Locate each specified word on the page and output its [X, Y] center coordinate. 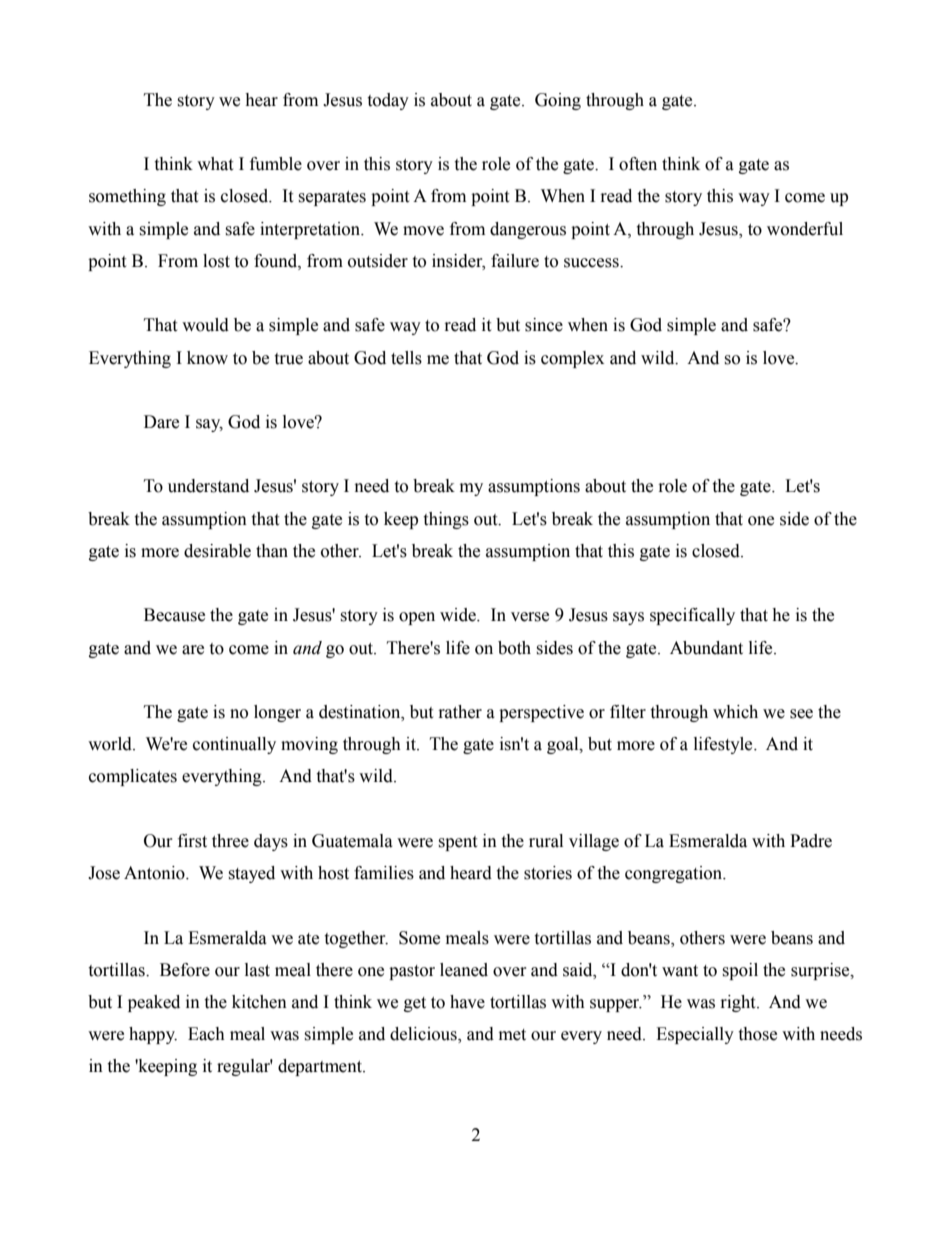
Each [206, 1034]
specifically [692, 616]
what [215, 164]
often [638, 164]
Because [174, 615]
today [388, 101]
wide [459, 615]
